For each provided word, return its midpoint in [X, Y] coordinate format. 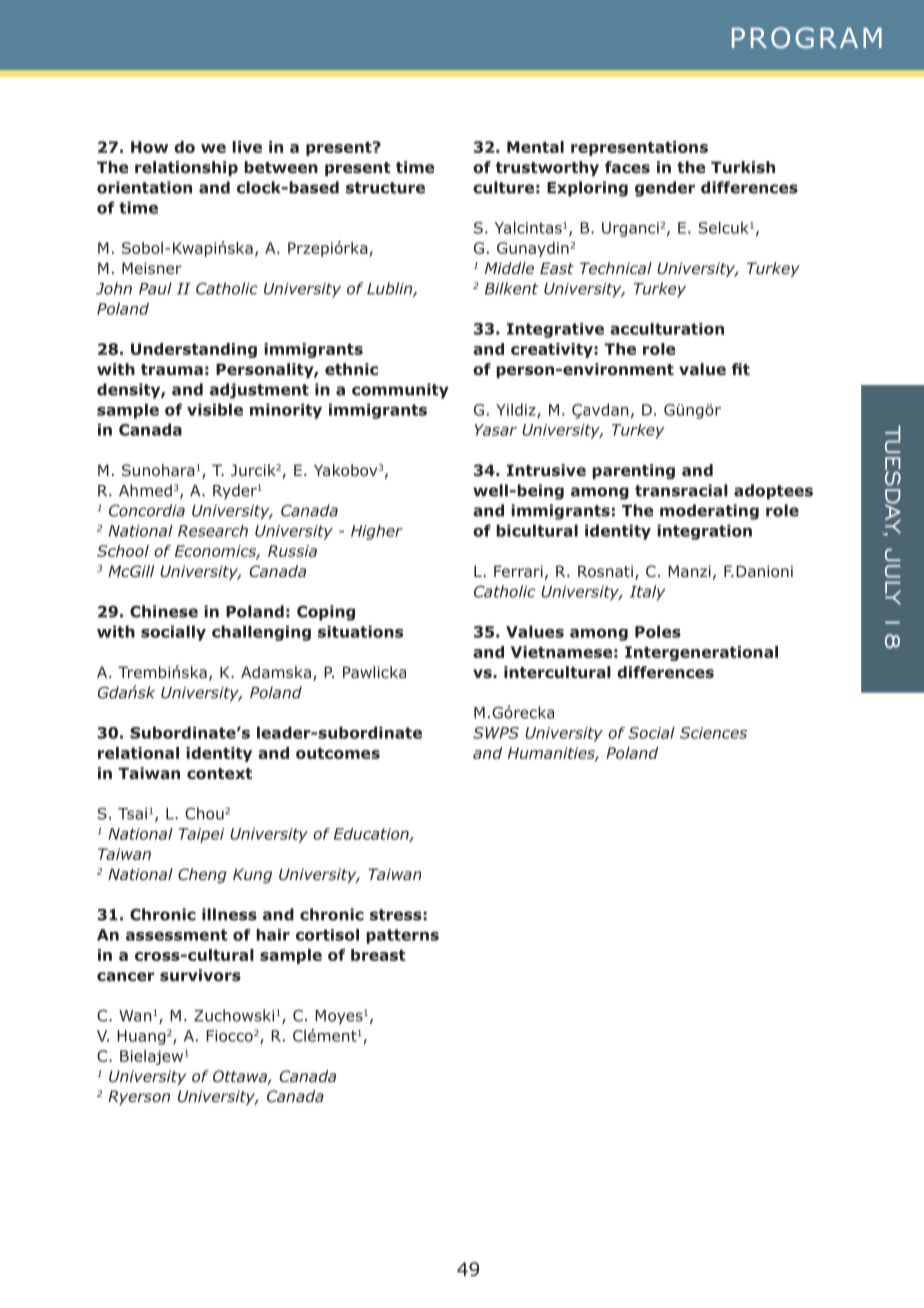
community [400, 391]
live [247, 147]
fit [741, 369]
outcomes [338, 753]
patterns [402, 936]
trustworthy [547, 168]
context [219, 774]
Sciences [713, 733]
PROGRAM [807, 38]
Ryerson [139, 1097]
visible [215, 409]
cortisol [327, 935]
